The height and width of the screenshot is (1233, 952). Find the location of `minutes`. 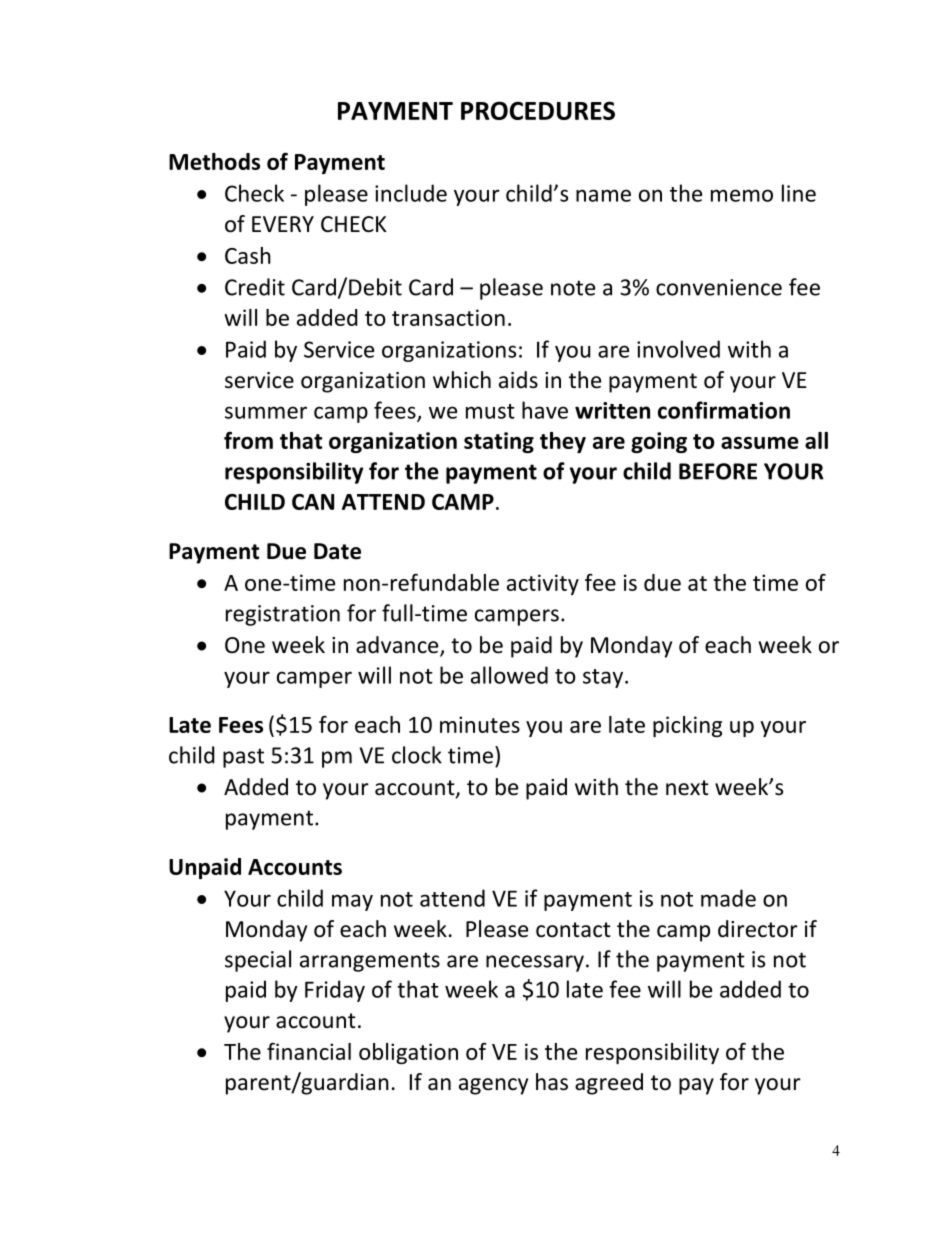

minutes is located at coordinates (480, 724).
